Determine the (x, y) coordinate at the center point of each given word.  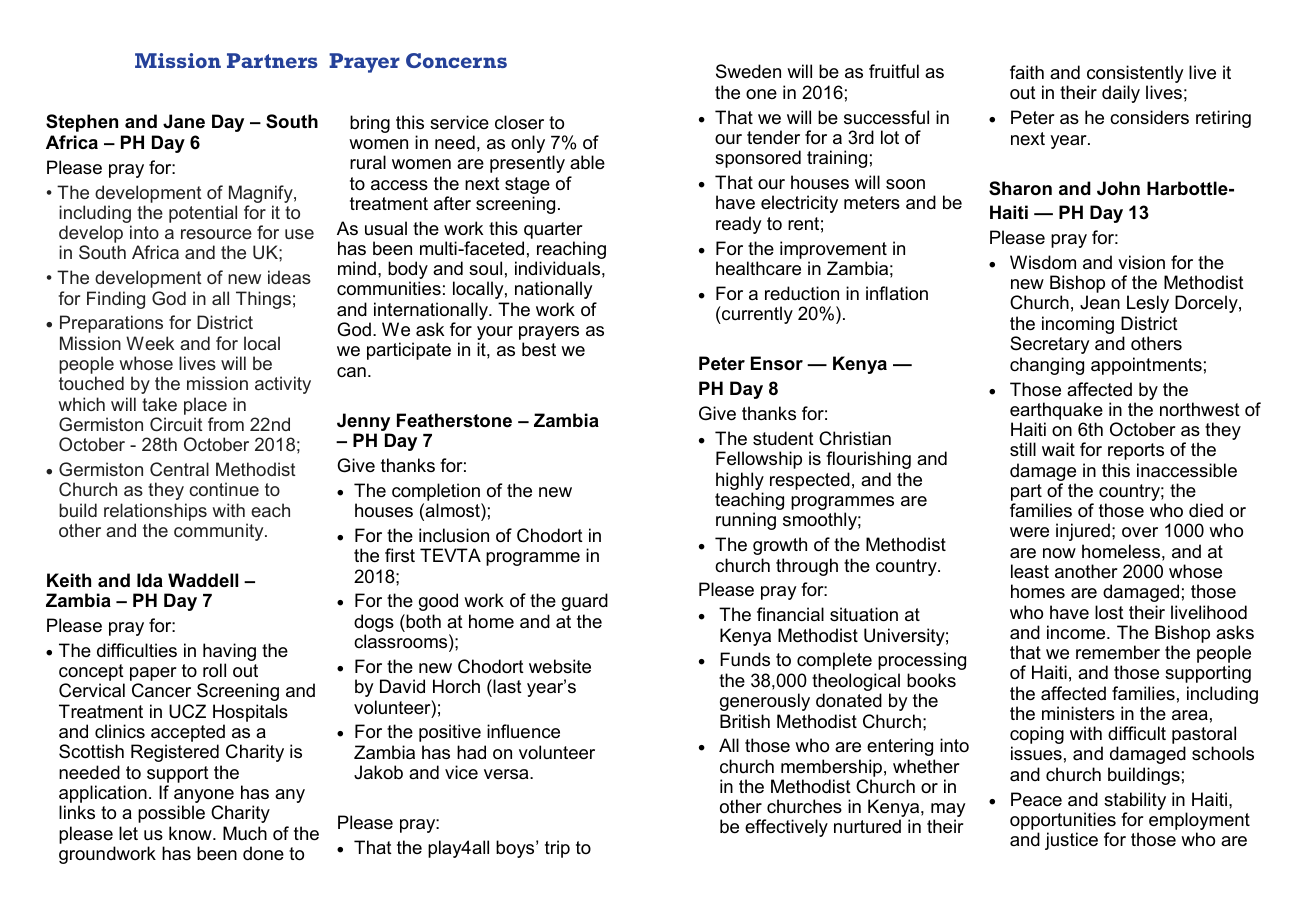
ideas (289, 277)
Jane (184, 121)
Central (179, 469)
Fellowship (759, 460)
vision (1141, 262)
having (229, 653)
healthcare (758, 268)
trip (557, 849)
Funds (745, 659)
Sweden (748, 71)
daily (1121, 94)
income (1077, 632)
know (191, 833)
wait (1058, 449)
